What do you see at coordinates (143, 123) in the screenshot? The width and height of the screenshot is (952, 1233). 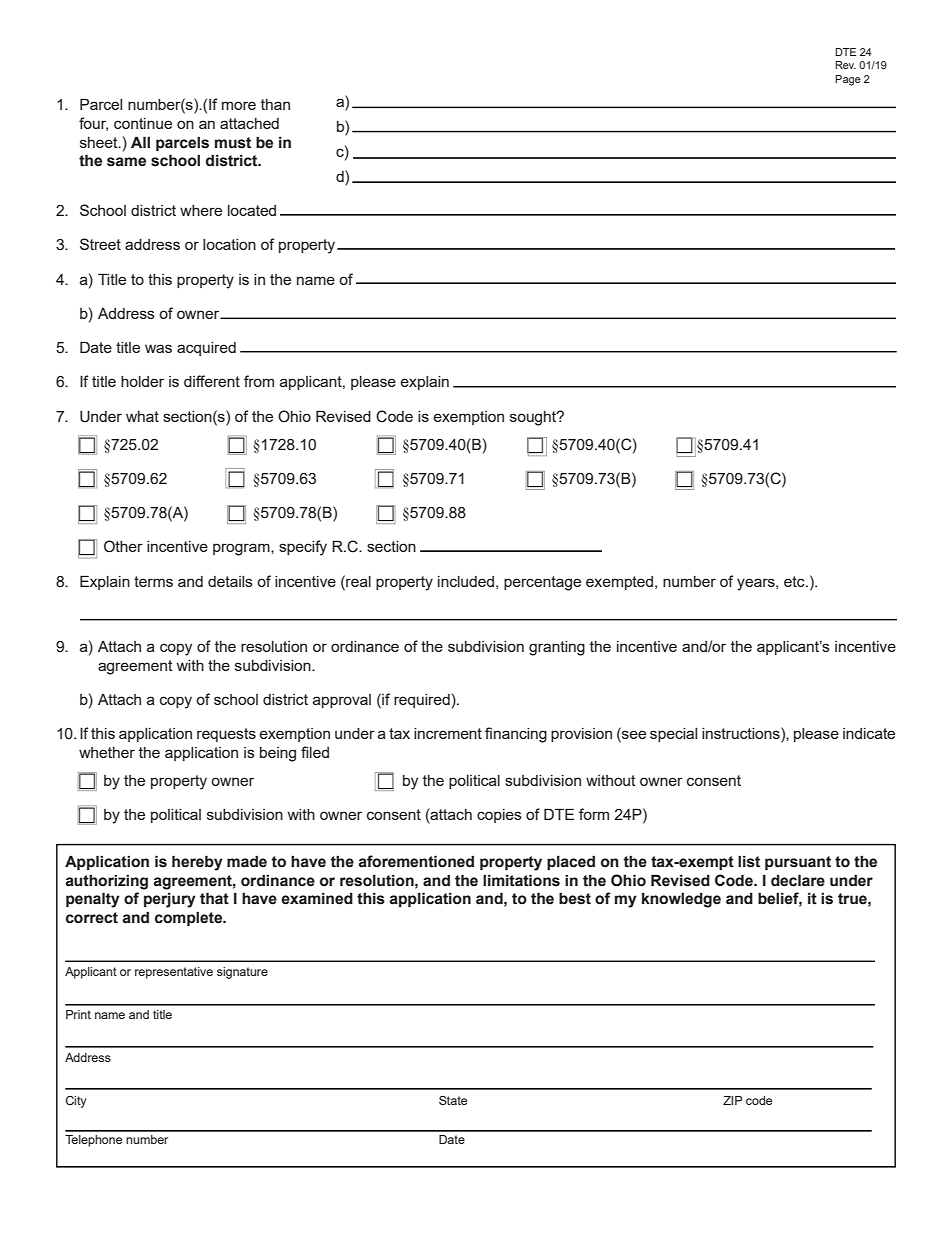 I see `continue` at bounding box center [143, 123].
